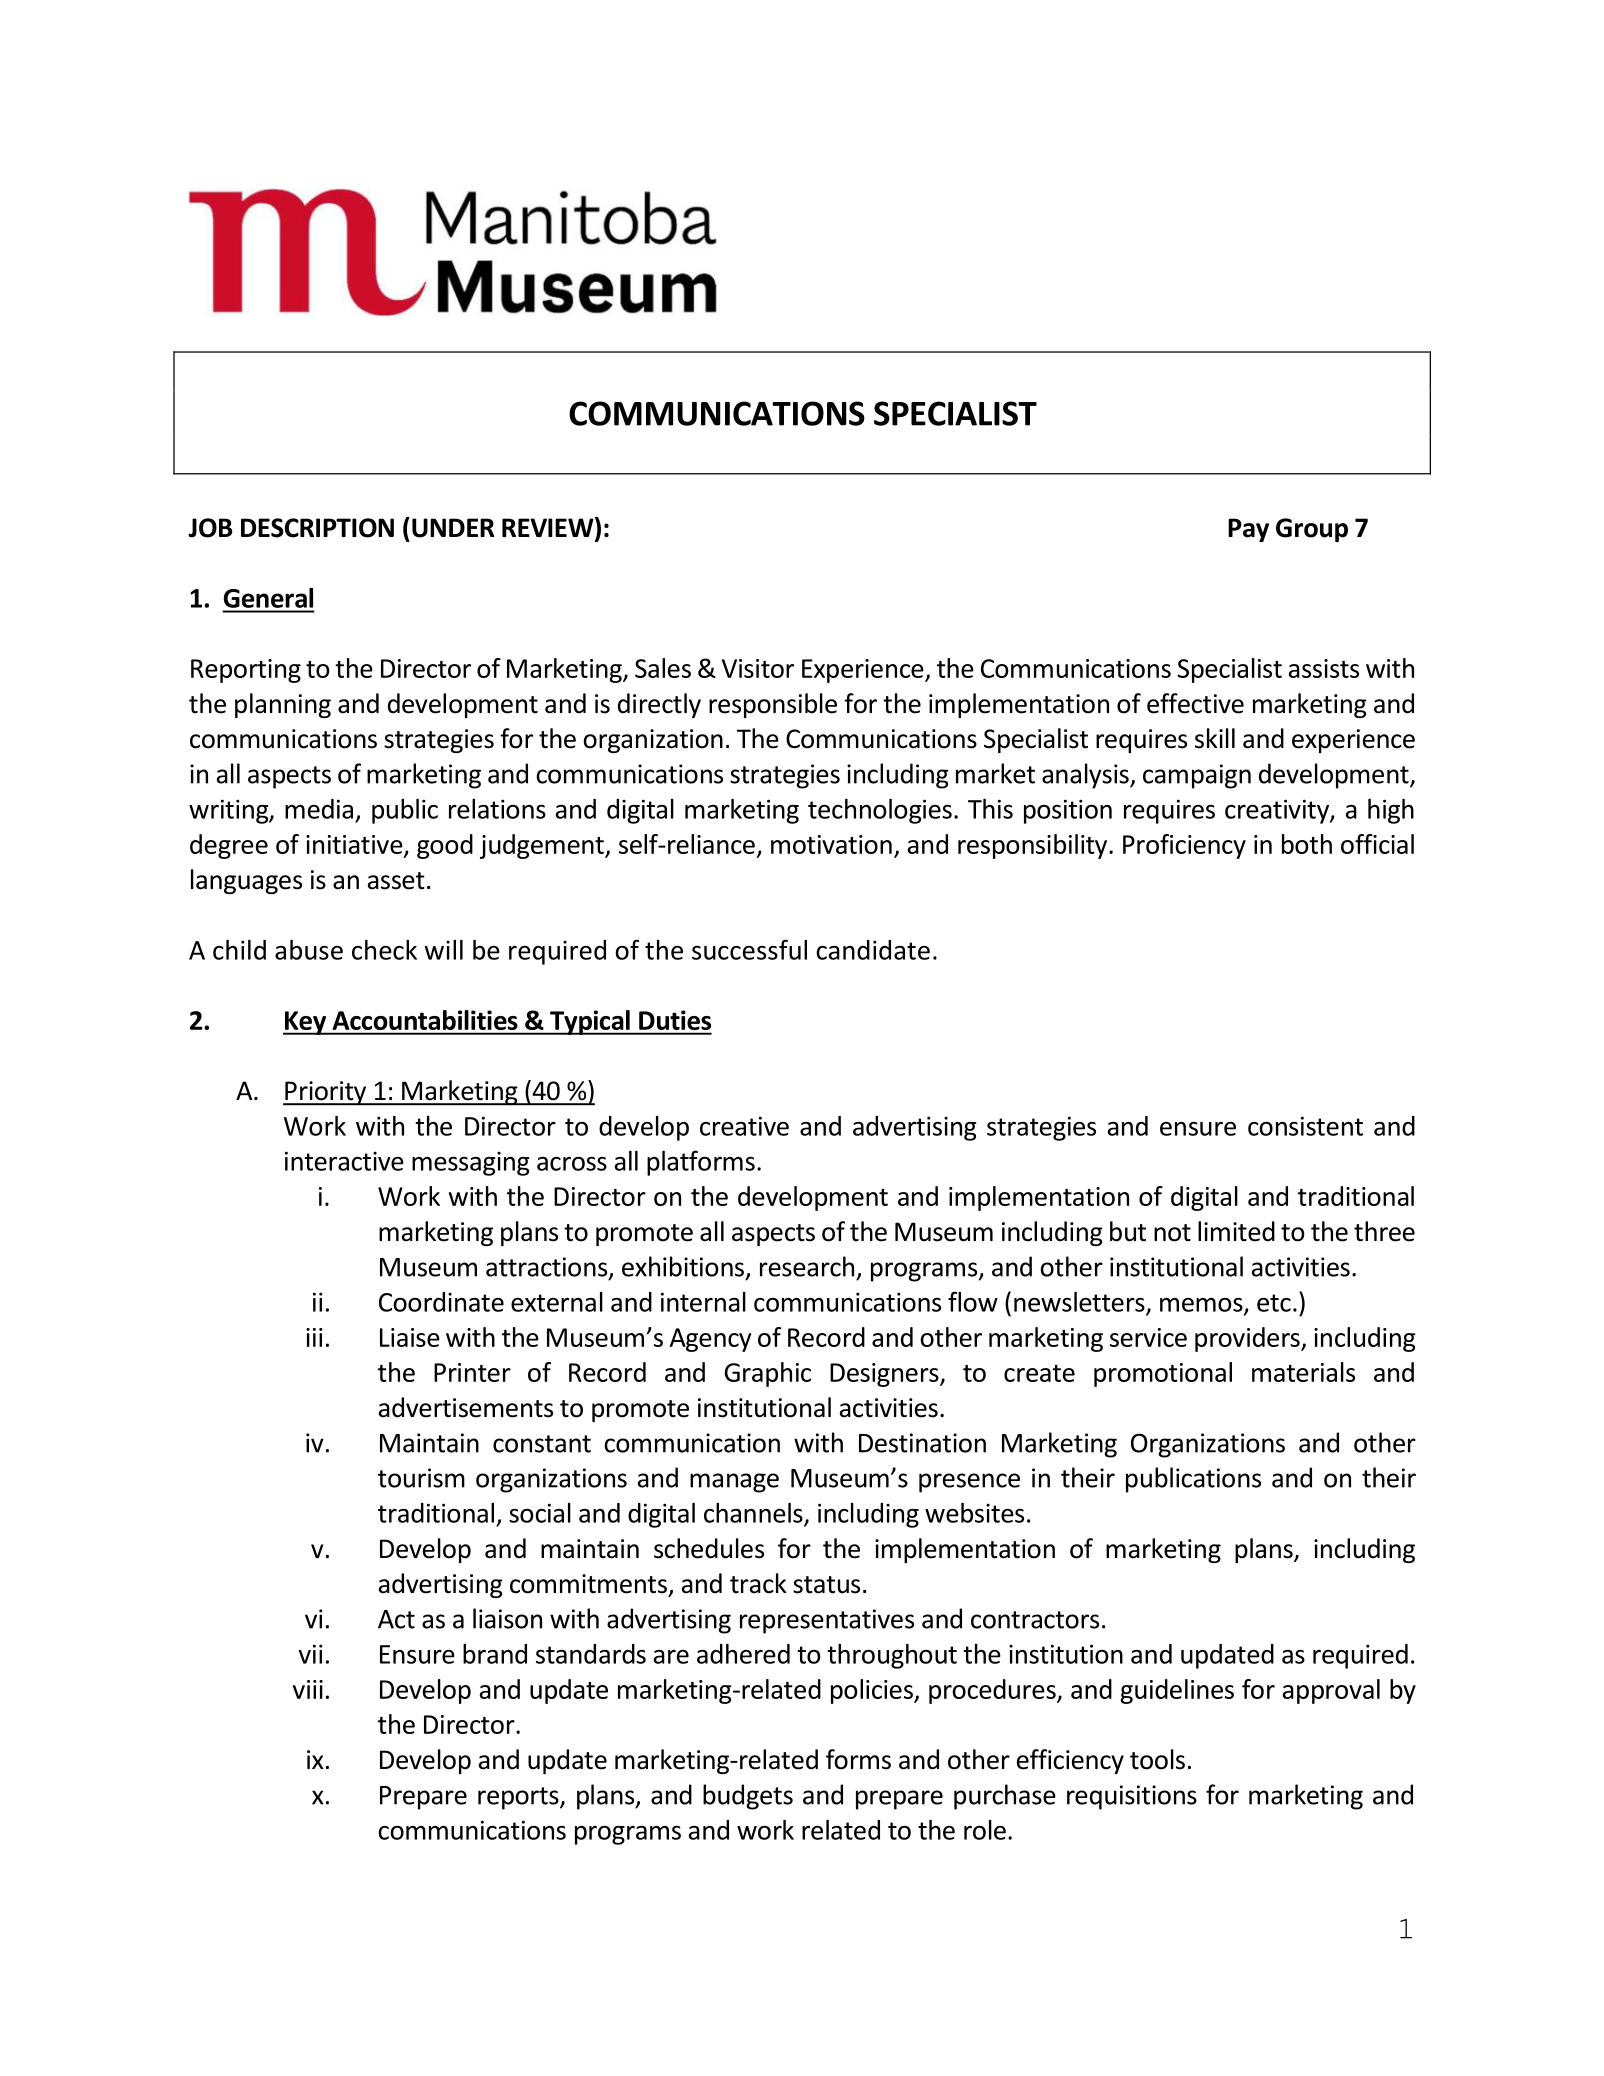  I want to click on budgets, so click(748, 1797).
